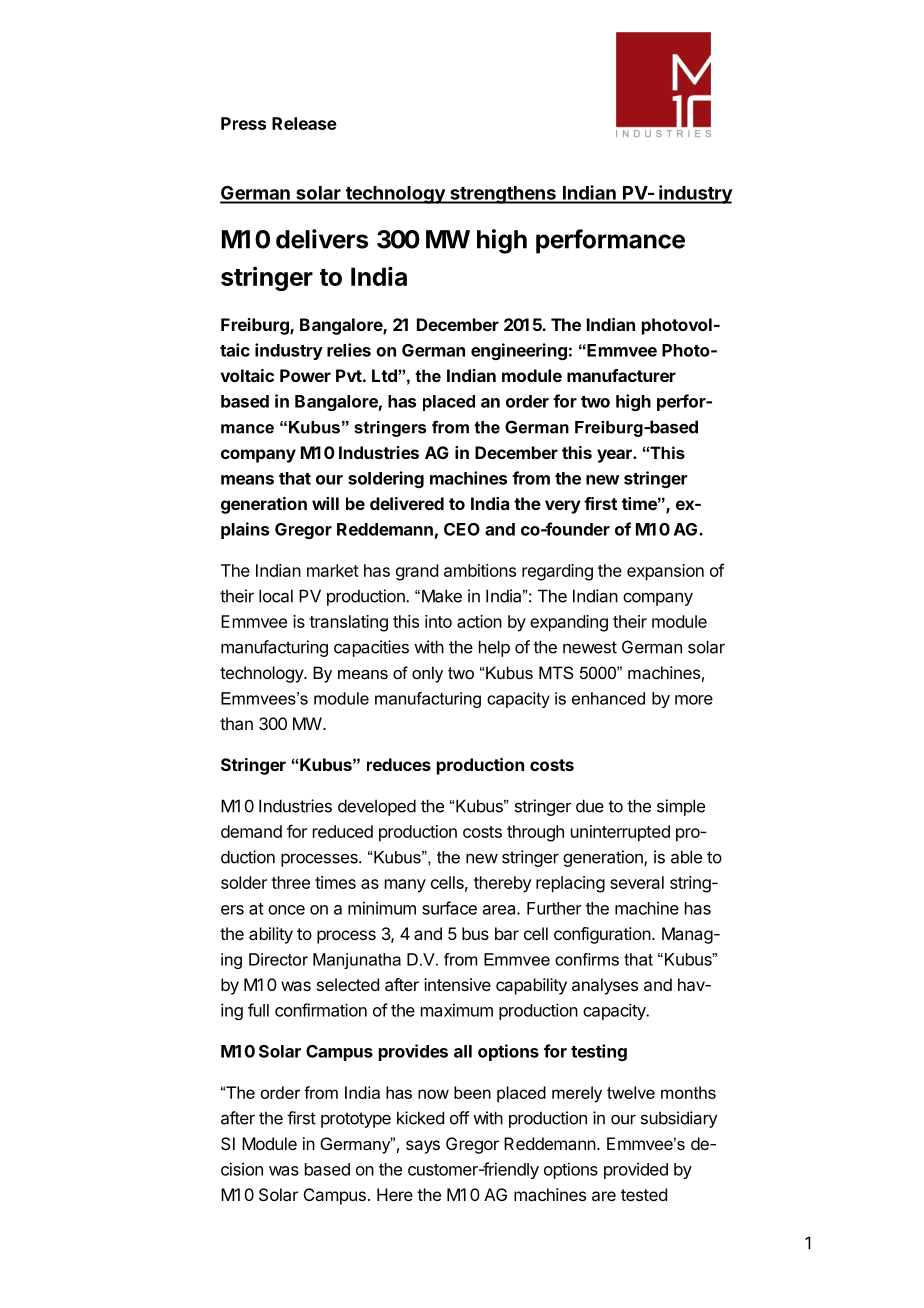  What do you see at coordinates (615, 456) in the page?
I see `year` at bounding box center [615, 456].
